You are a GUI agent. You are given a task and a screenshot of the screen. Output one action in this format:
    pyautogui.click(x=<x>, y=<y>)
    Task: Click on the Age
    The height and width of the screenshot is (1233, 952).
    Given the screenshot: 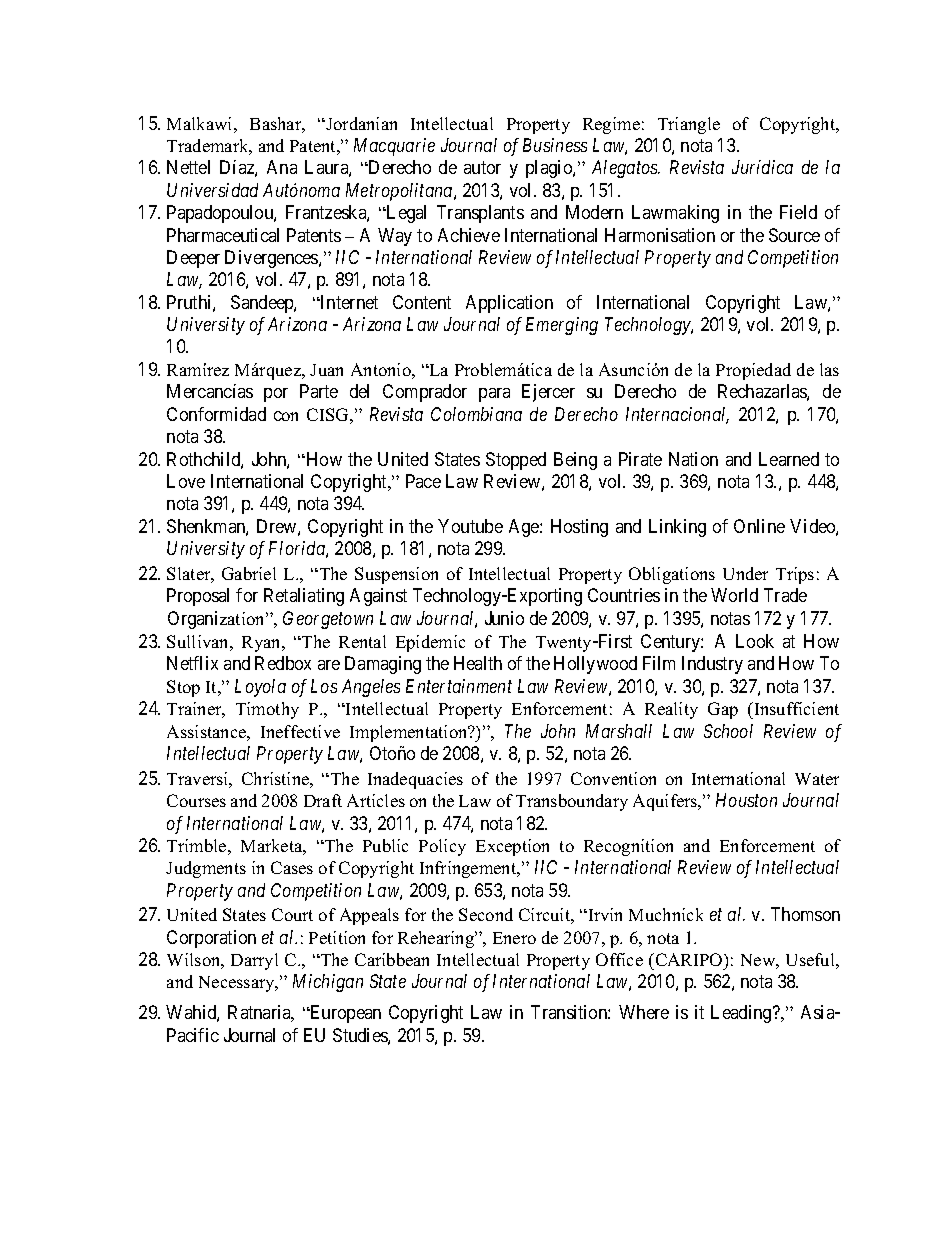 What is the action you would take?
    pyautogui.click(x=525, y=528)
